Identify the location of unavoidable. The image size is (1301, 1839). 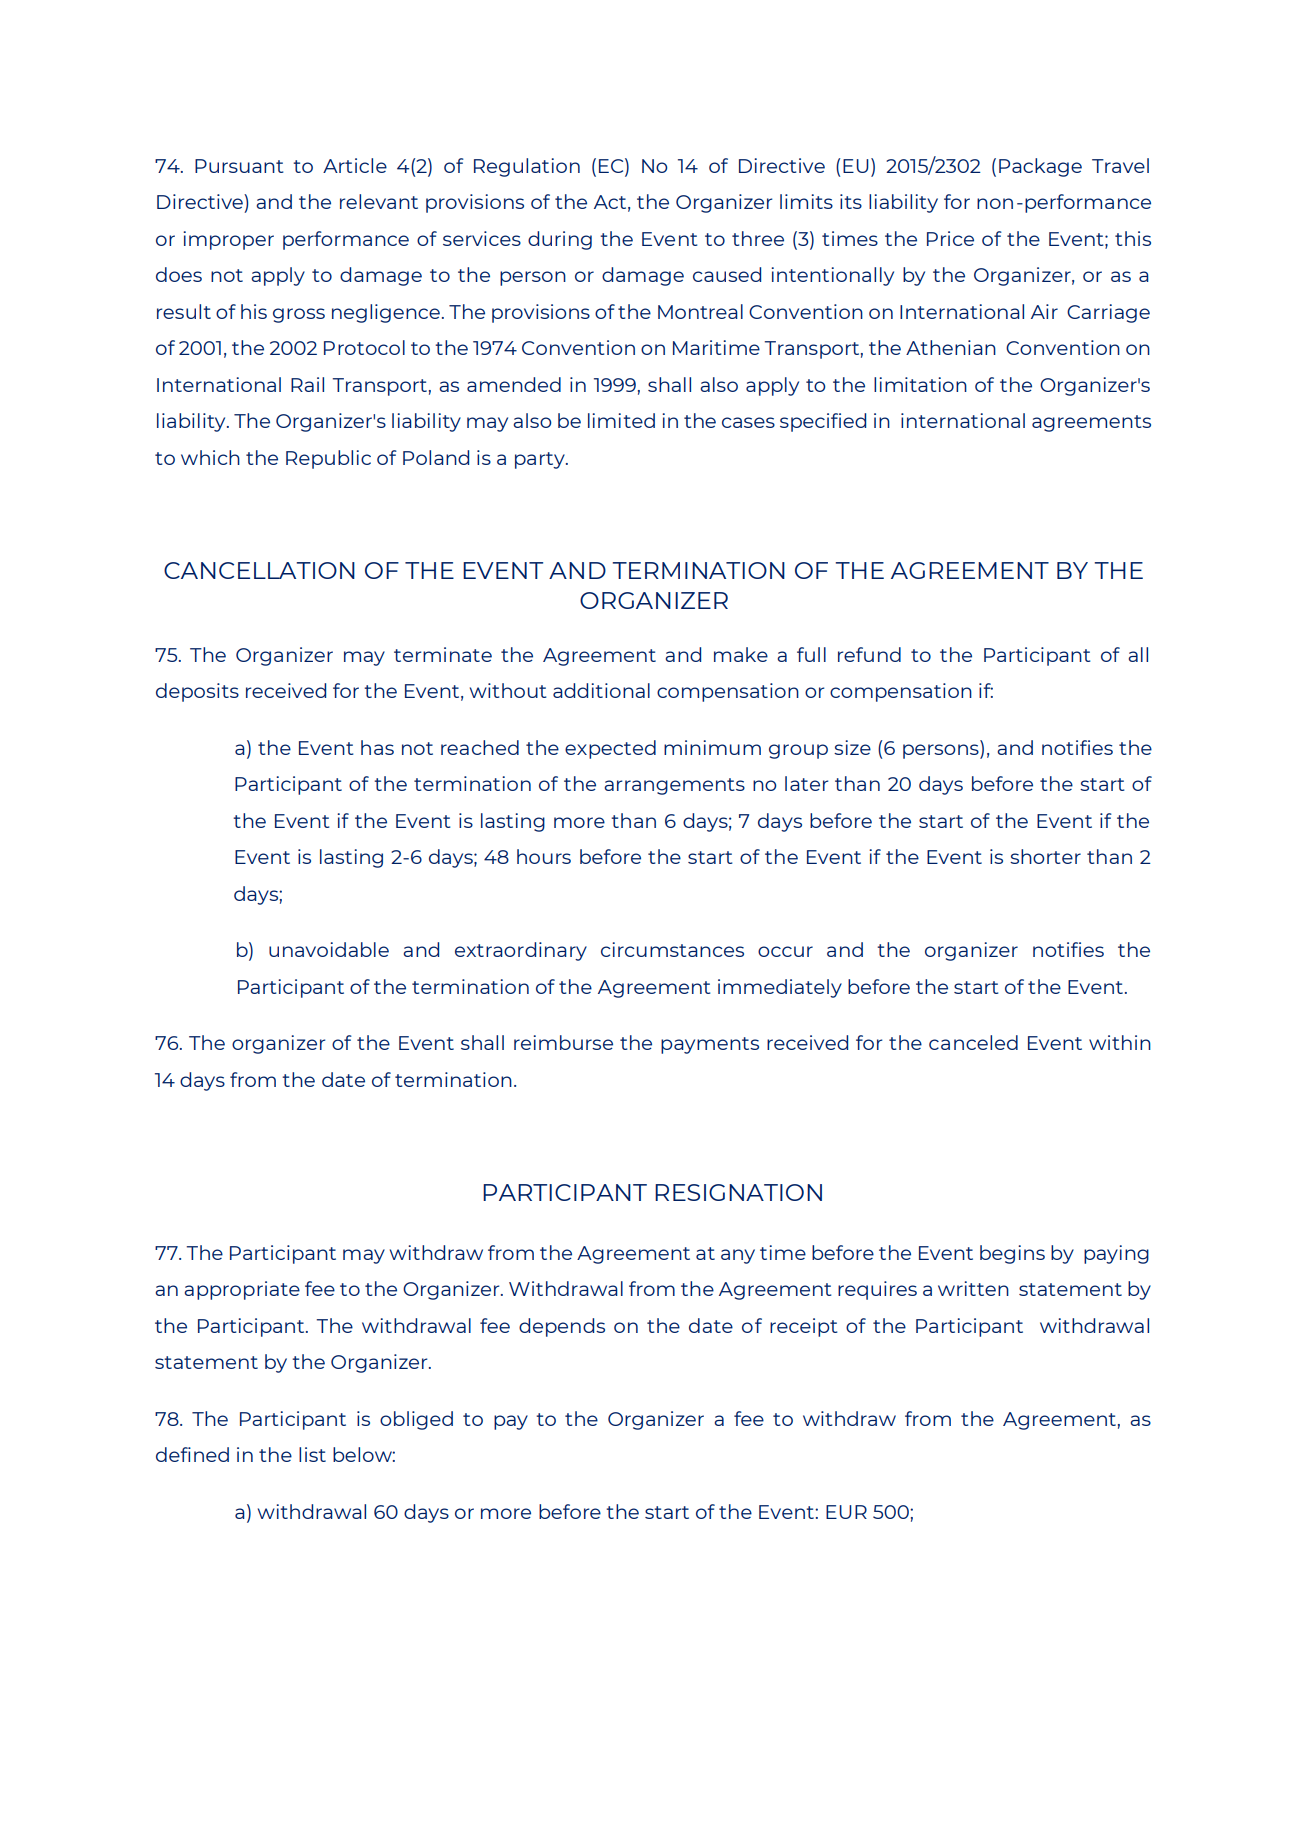
(329, 949).
